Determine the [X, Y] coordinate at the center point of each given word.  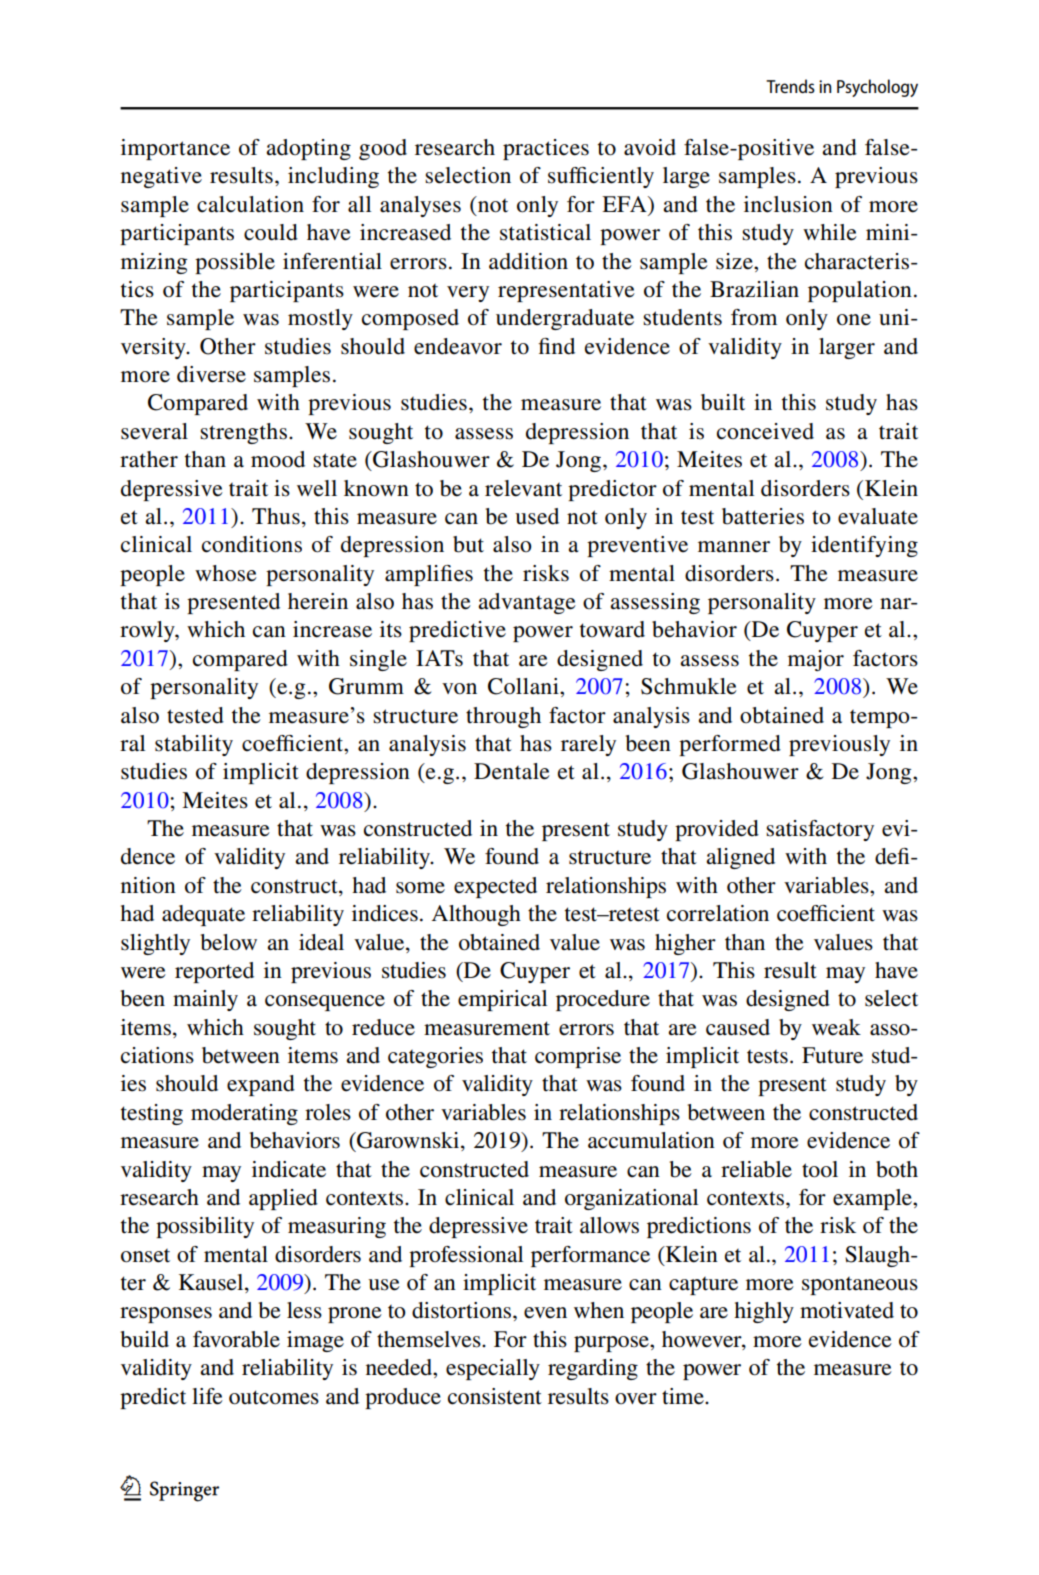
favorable [236, 1339]
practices [546, 149]
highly [764, 1312]
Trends [790, 86]
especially [493, 1369]
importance [175, 149]
